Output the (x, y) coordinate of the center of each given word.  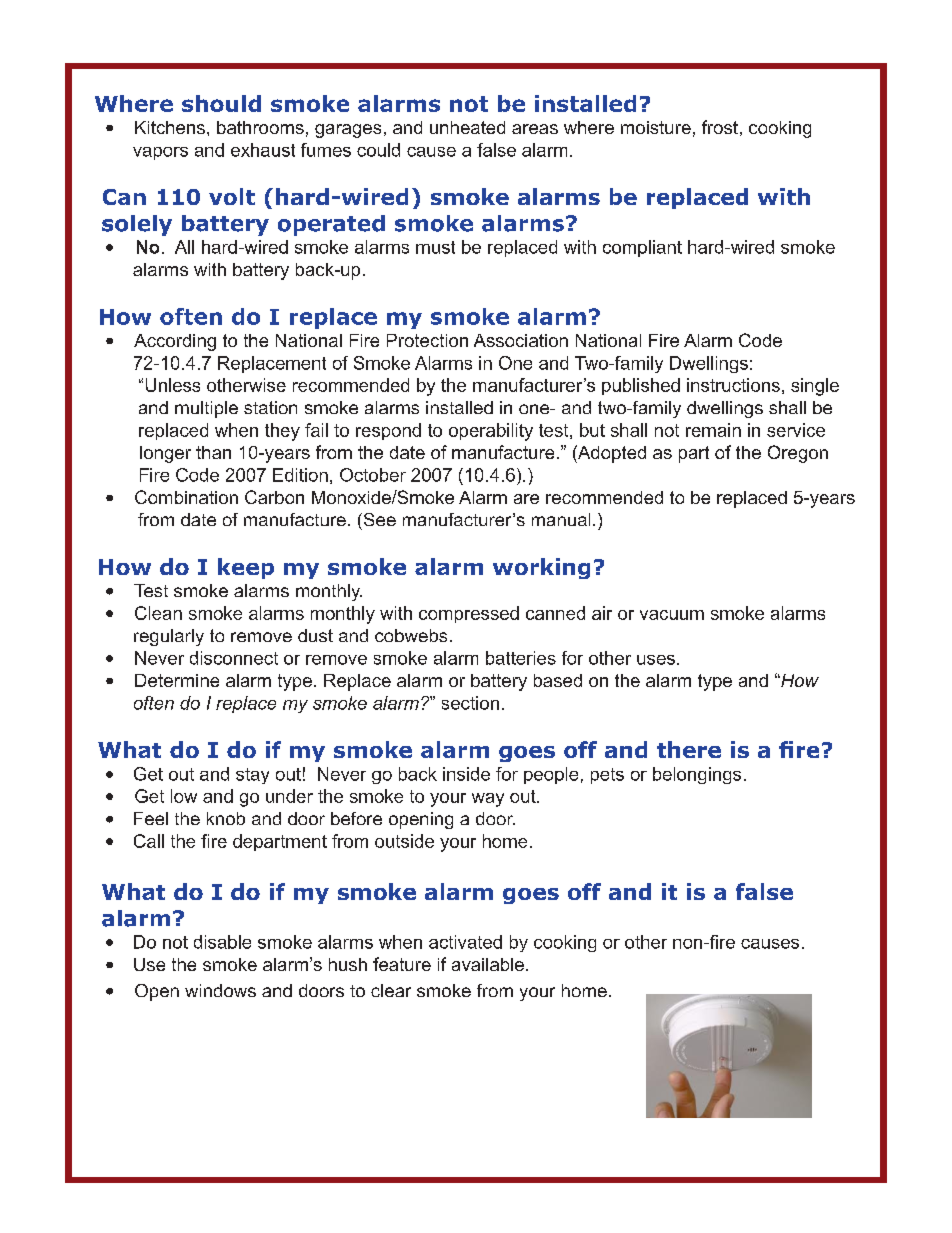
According (175, 342)
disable (222, 942)
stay (252, 776)
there (689, 749)
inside (466, 774)
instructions (733, 385)
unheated (467, 127)
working (541, 568)
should (221, 103)
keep (246, 568)
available (488, 964)
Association (521, 340)
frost (720, 127)
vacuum (672, 615)
